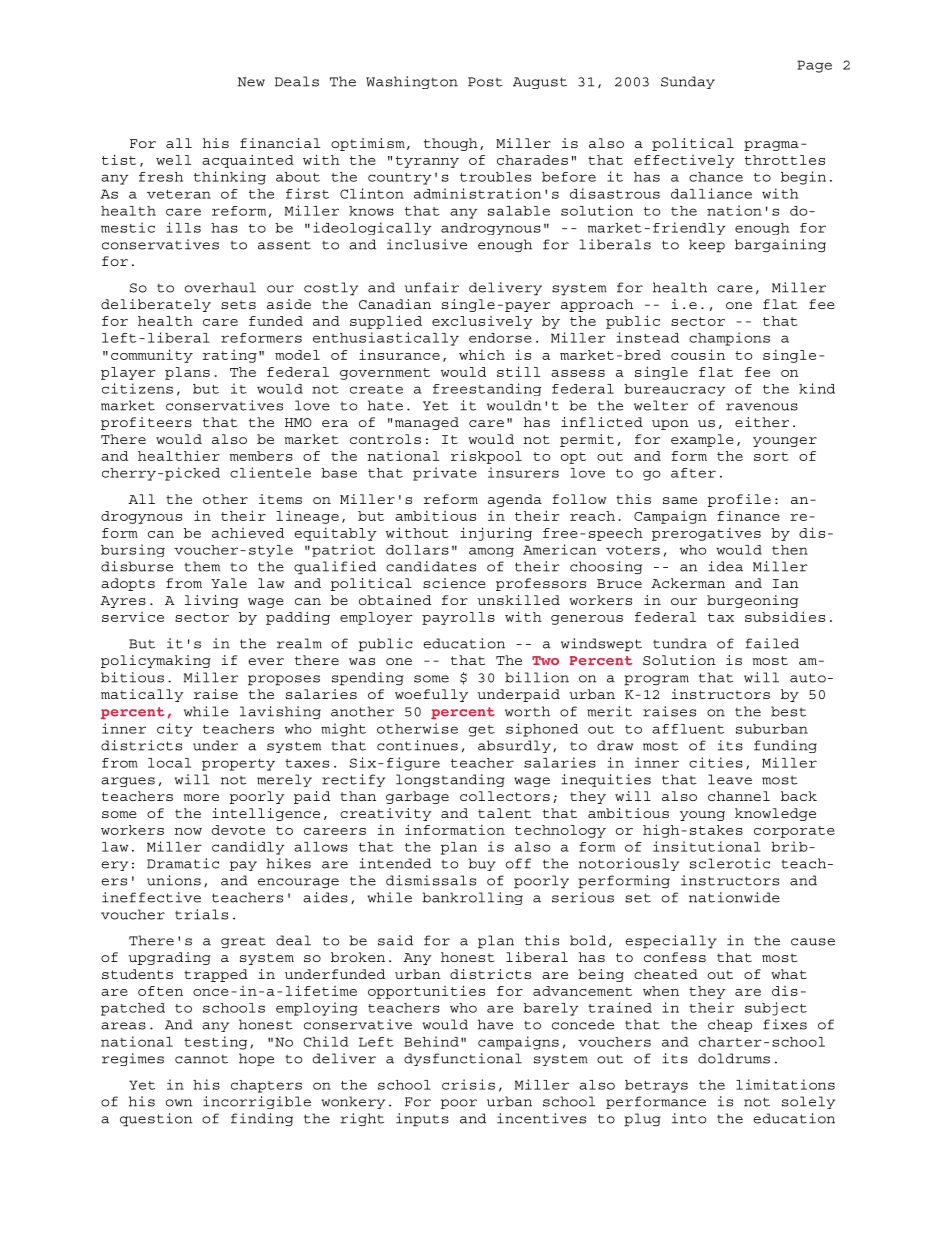  What do you see at coordinates (179, 1103) in the screenshot?
I see `own` at bounding box center [179, 1103].
